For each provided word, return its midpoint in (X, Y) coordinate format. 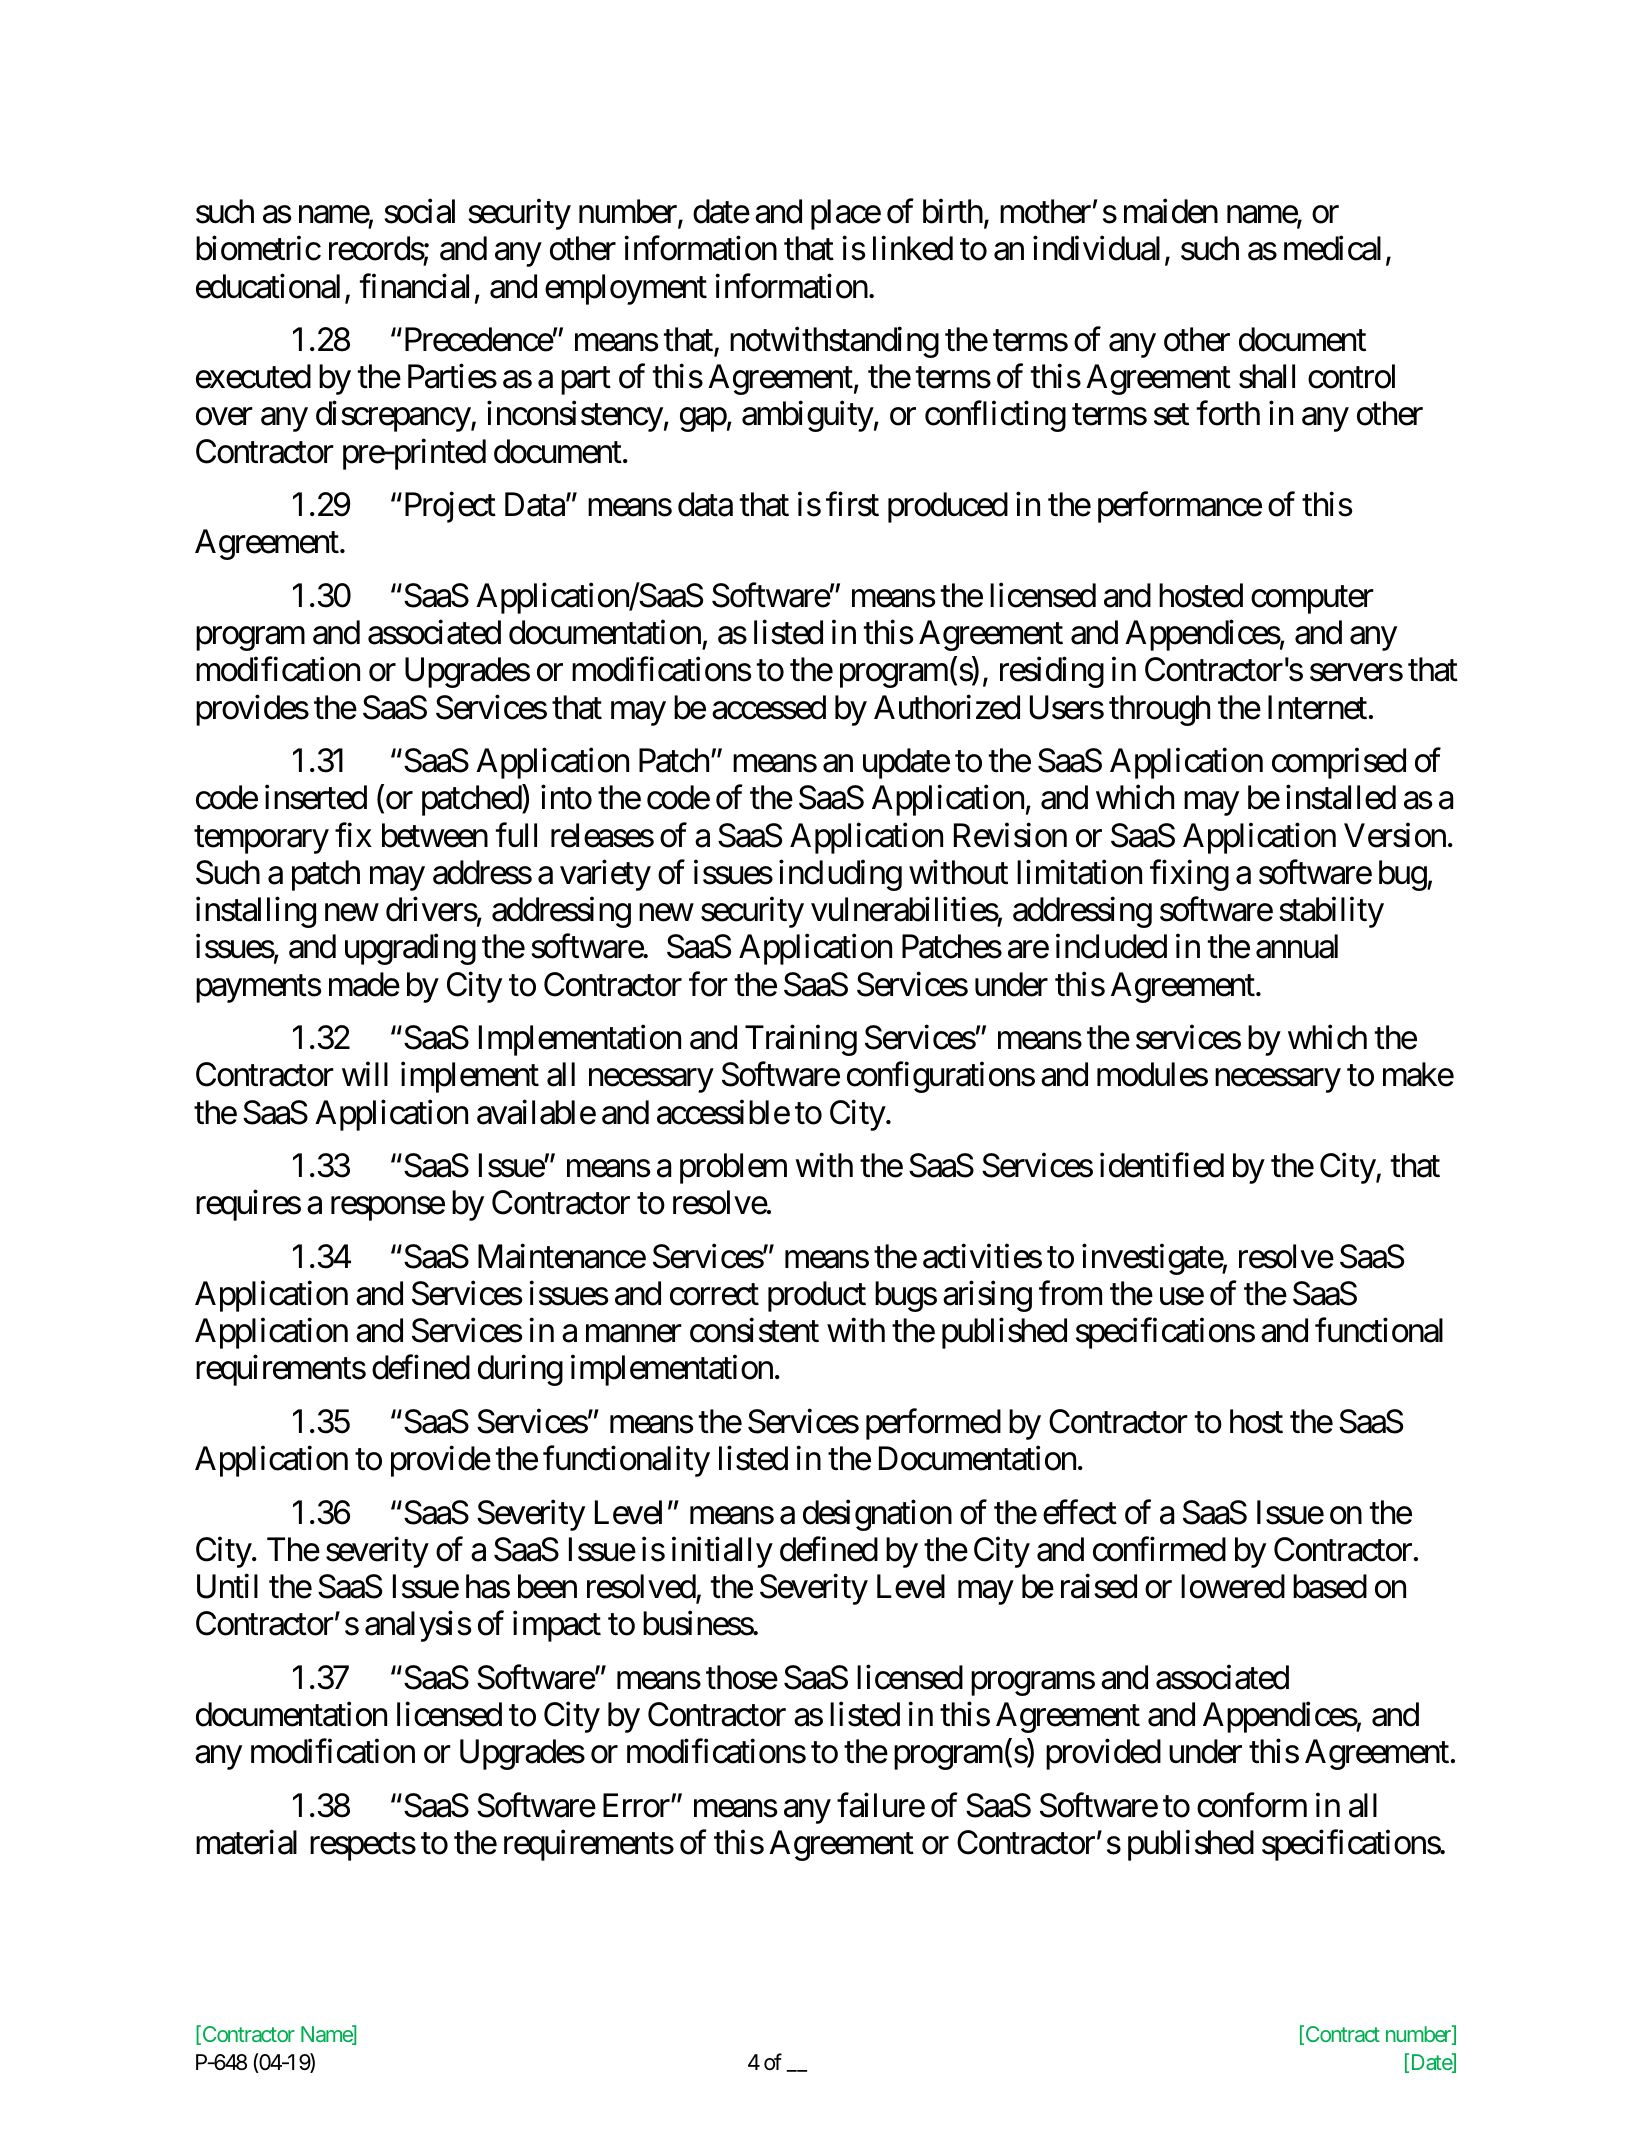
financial (414, 286)
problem (733, 1168)
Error (637, 1805)
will (365, 1074)
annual (1297, 946)
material (246, 1842)
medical (1332, 248)
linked (913, 248)
